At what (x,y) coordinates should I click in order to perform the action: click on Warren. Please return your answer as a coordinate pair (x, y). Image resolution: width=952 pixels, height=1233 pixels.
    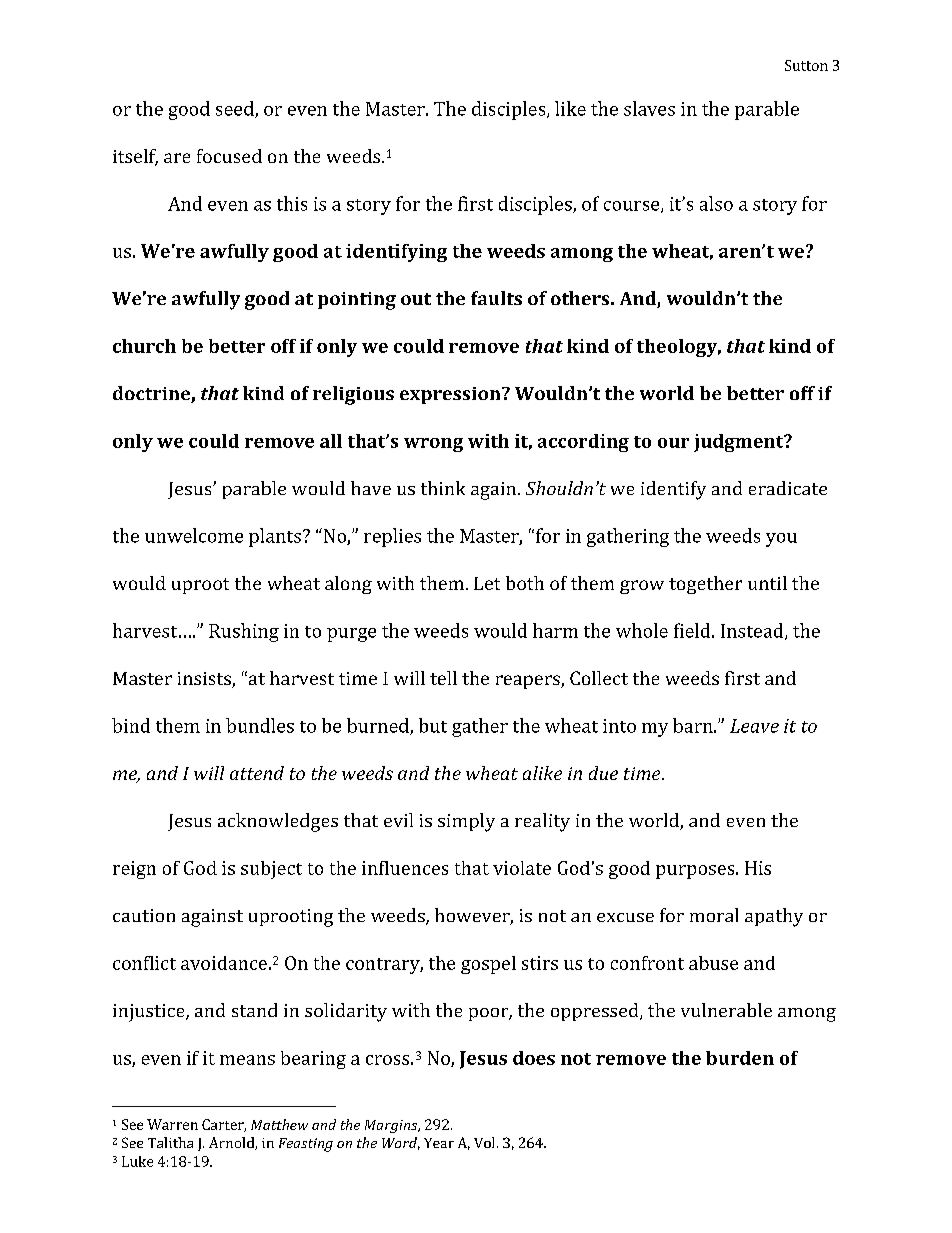
    Looking at the image, I should click on (172, 1124).
